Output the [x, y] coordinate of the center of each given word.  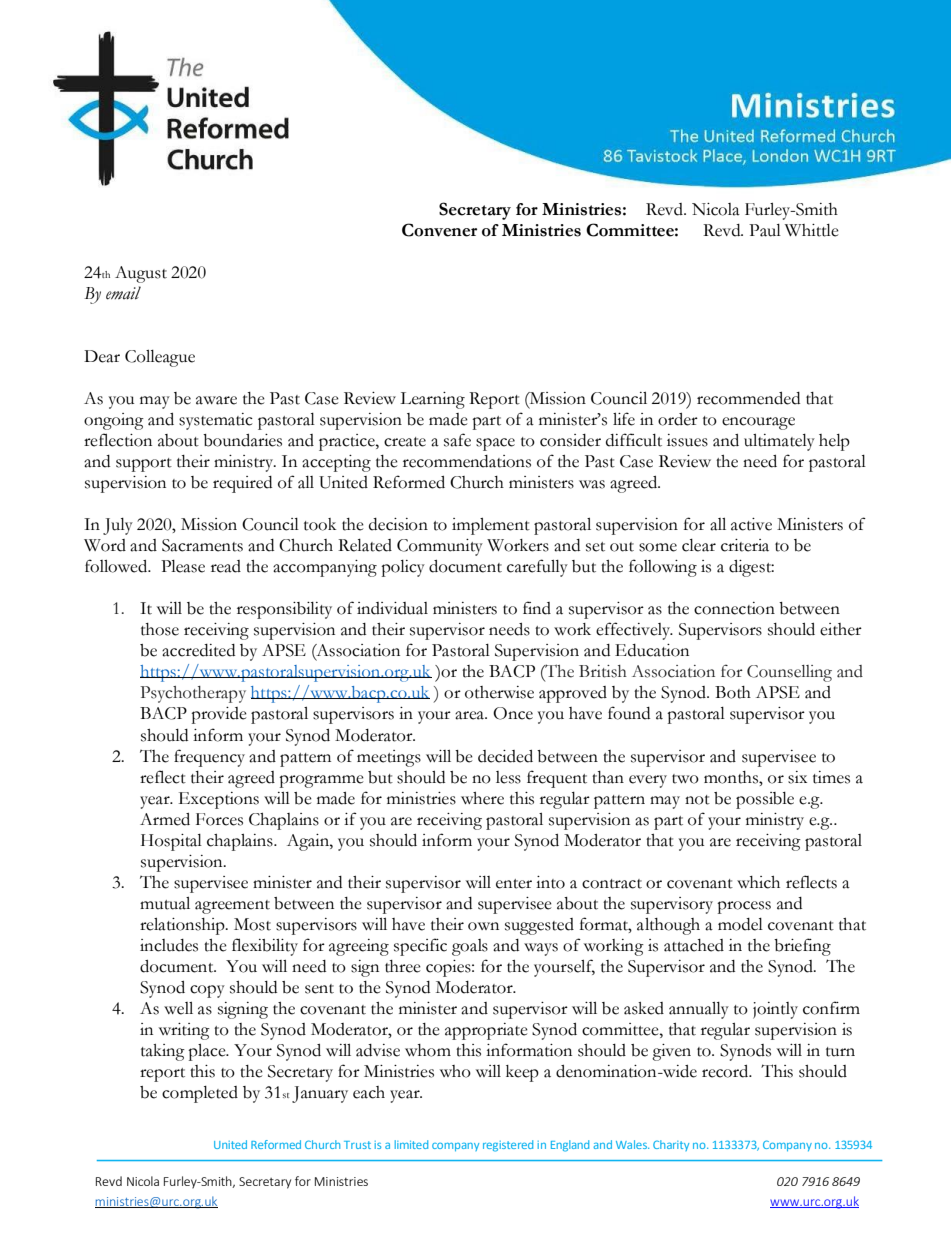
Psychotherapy [193, 694]
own [483, 926]
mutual [165, 903]
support [144, 465]
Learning [432, 400]
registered [508, 1146]
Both [733, 692]
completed [200, 1094]
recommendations [467, 461]
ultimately [779, 442]
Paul [765, 230]
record [726, 1071]
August [141, 274]
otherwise [499, 692]
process [744, 907]
